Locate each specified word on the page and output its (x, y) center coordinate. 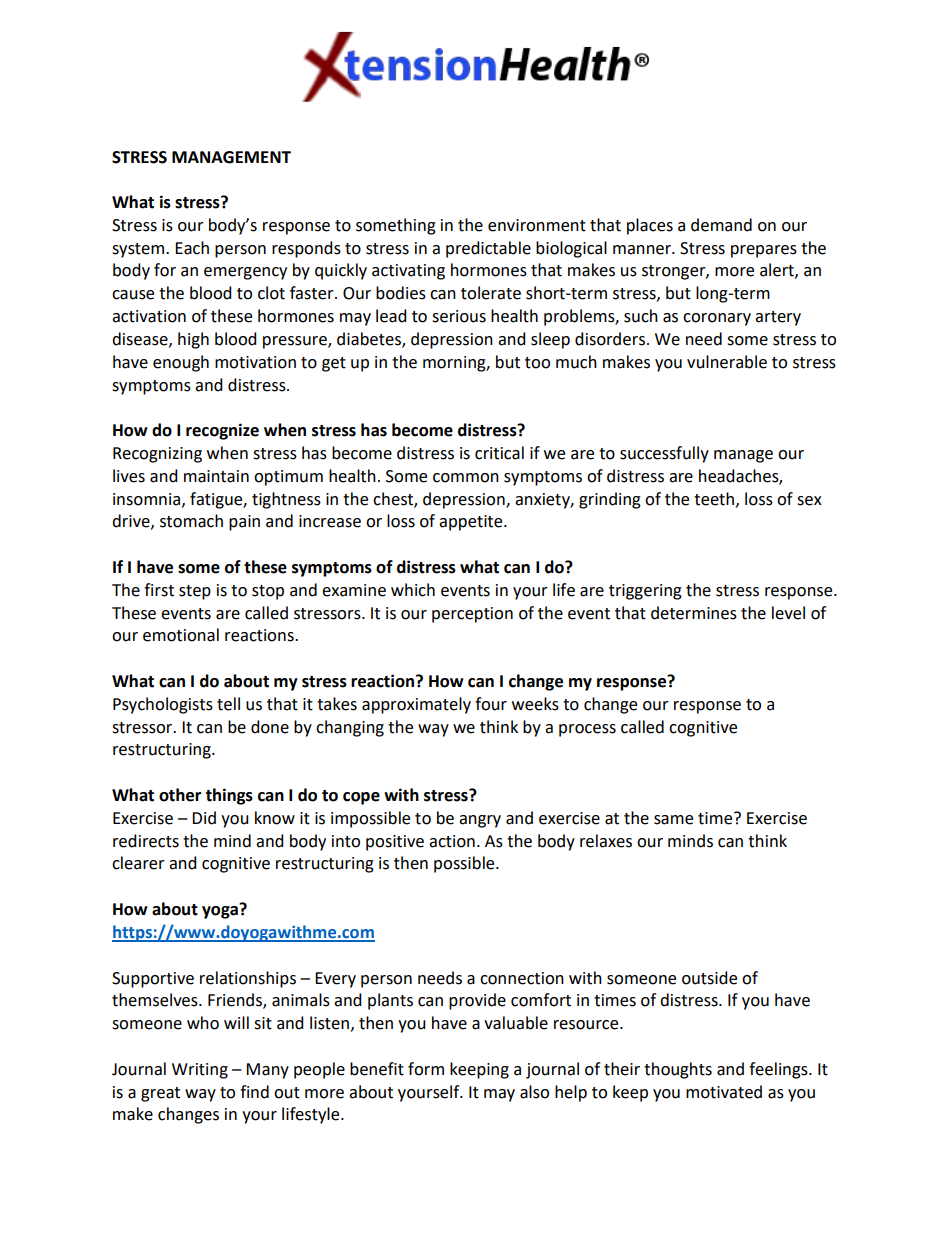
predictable (488, 249)
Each (192, 248)
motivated (724, 1092)
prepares (764, 251)
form (426, 1069)
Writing (200, 1071)
